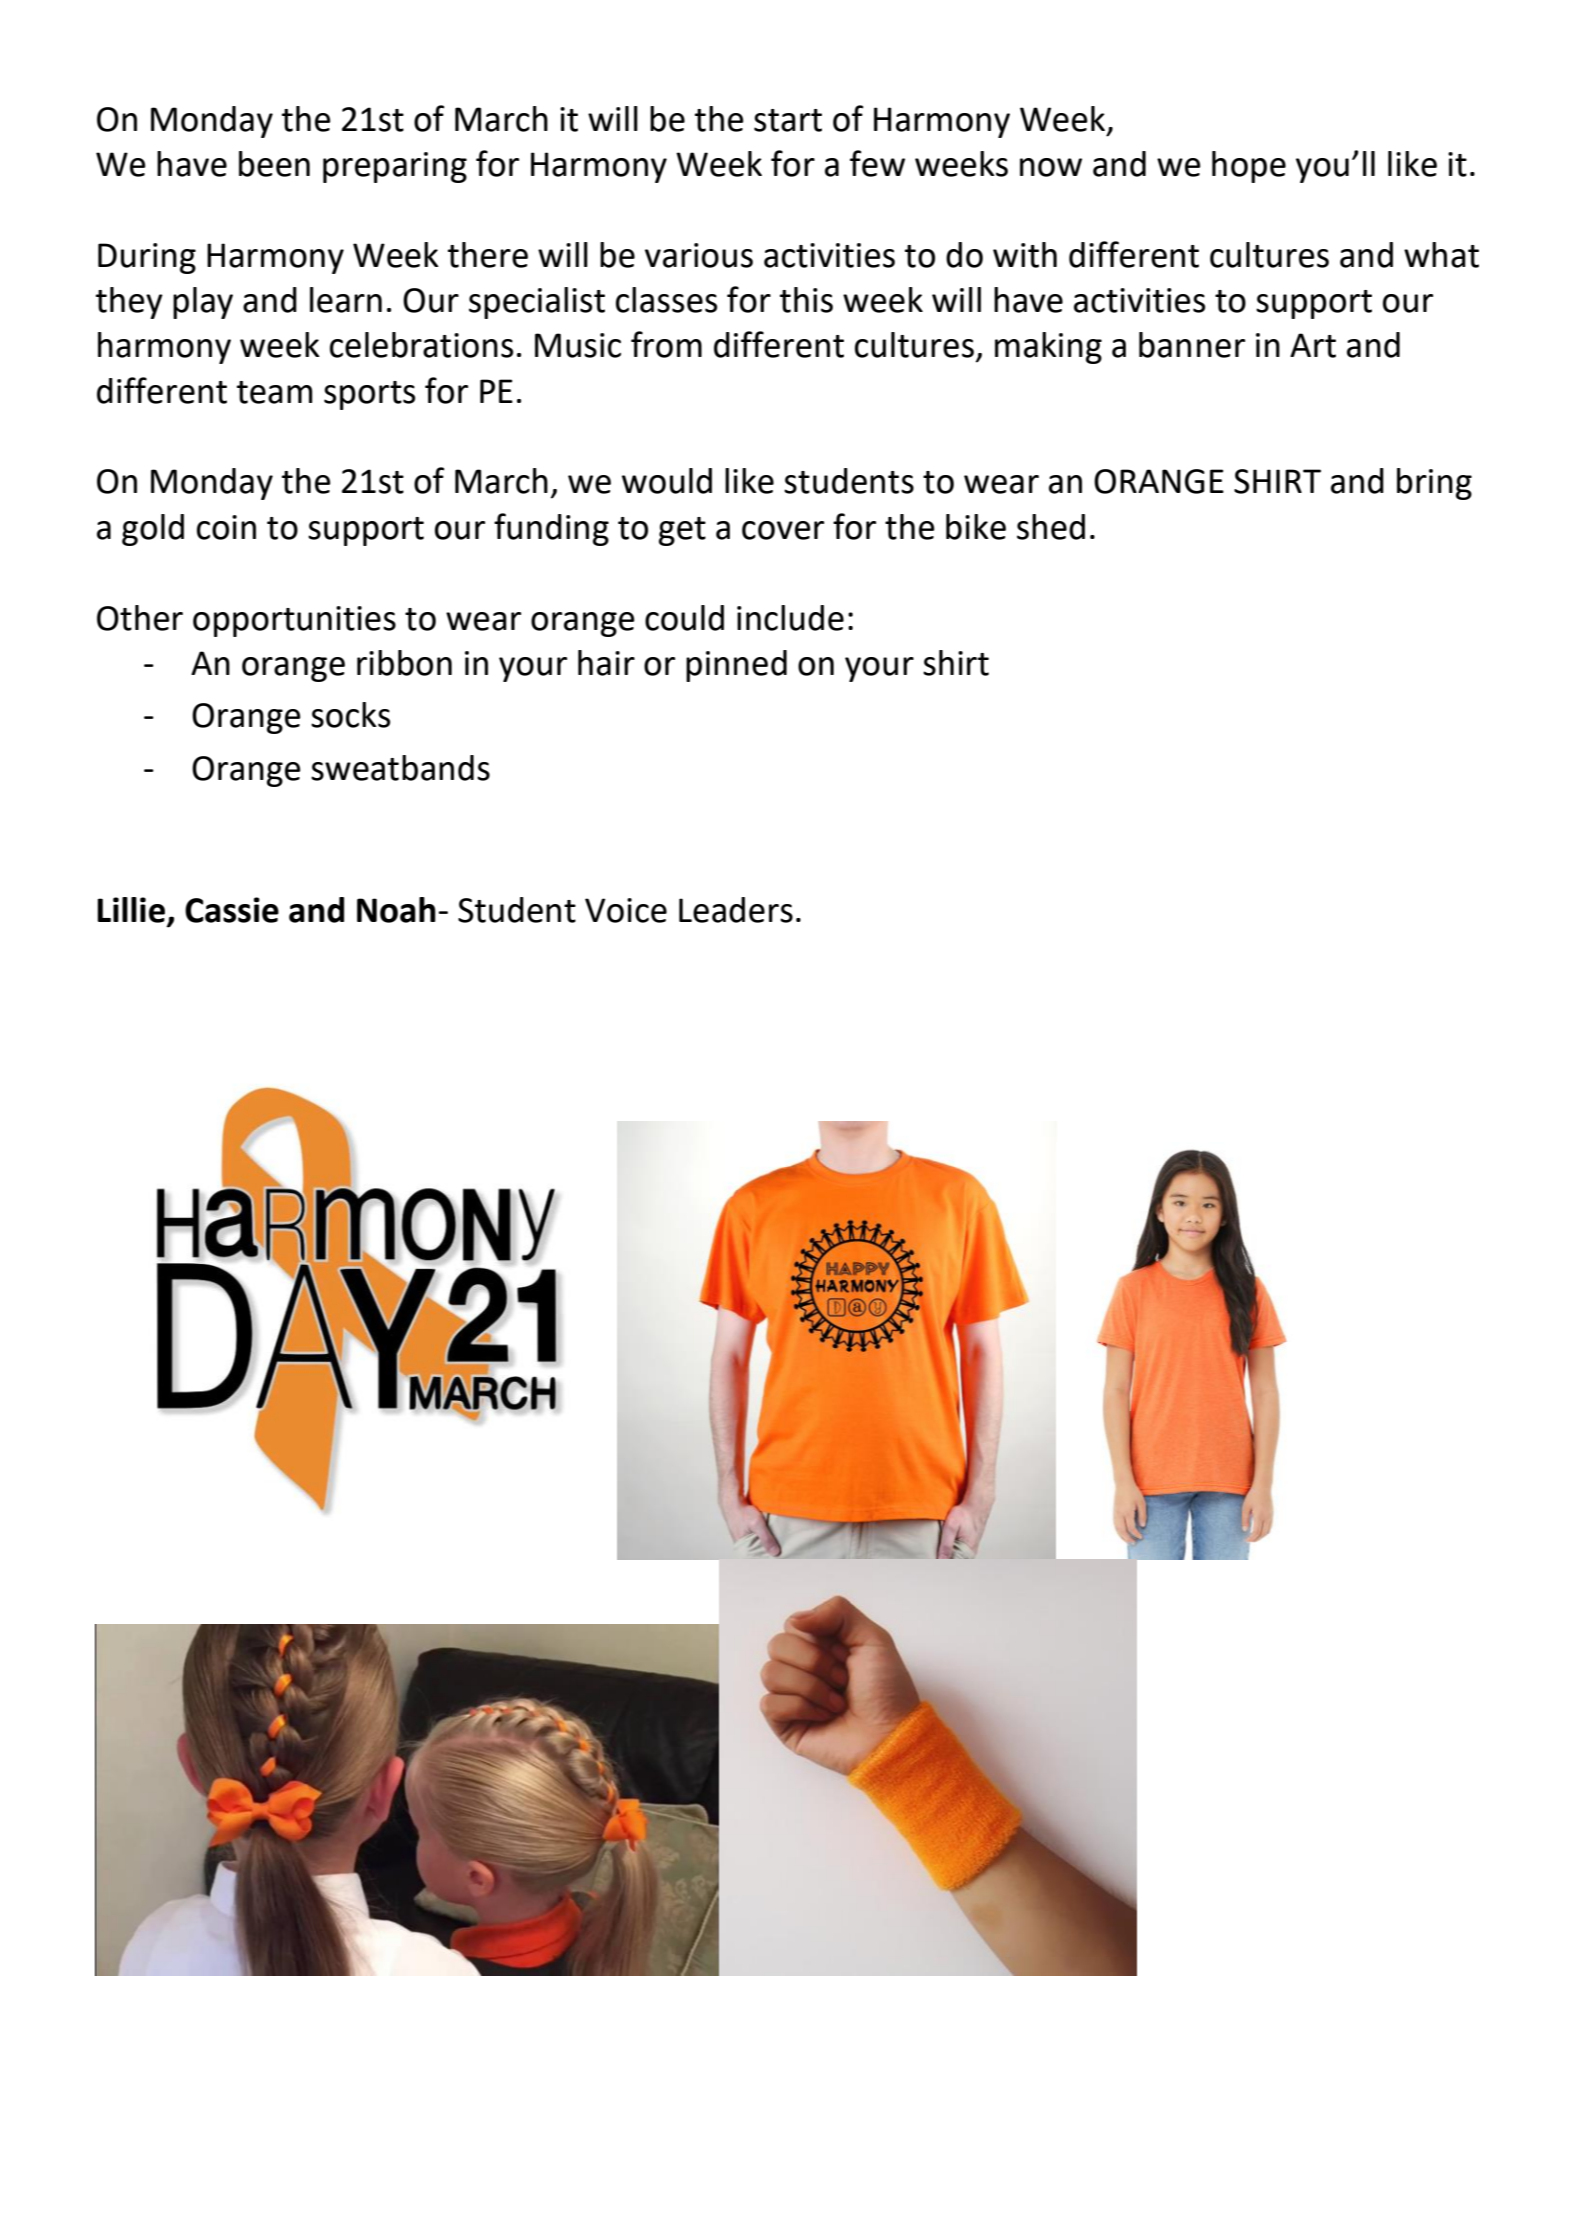 Image resolution: width=1579 pixels, height=2233 pixels. Describe the element at coordinates (736, 910) in the image. I see `Leaders` at that location.
